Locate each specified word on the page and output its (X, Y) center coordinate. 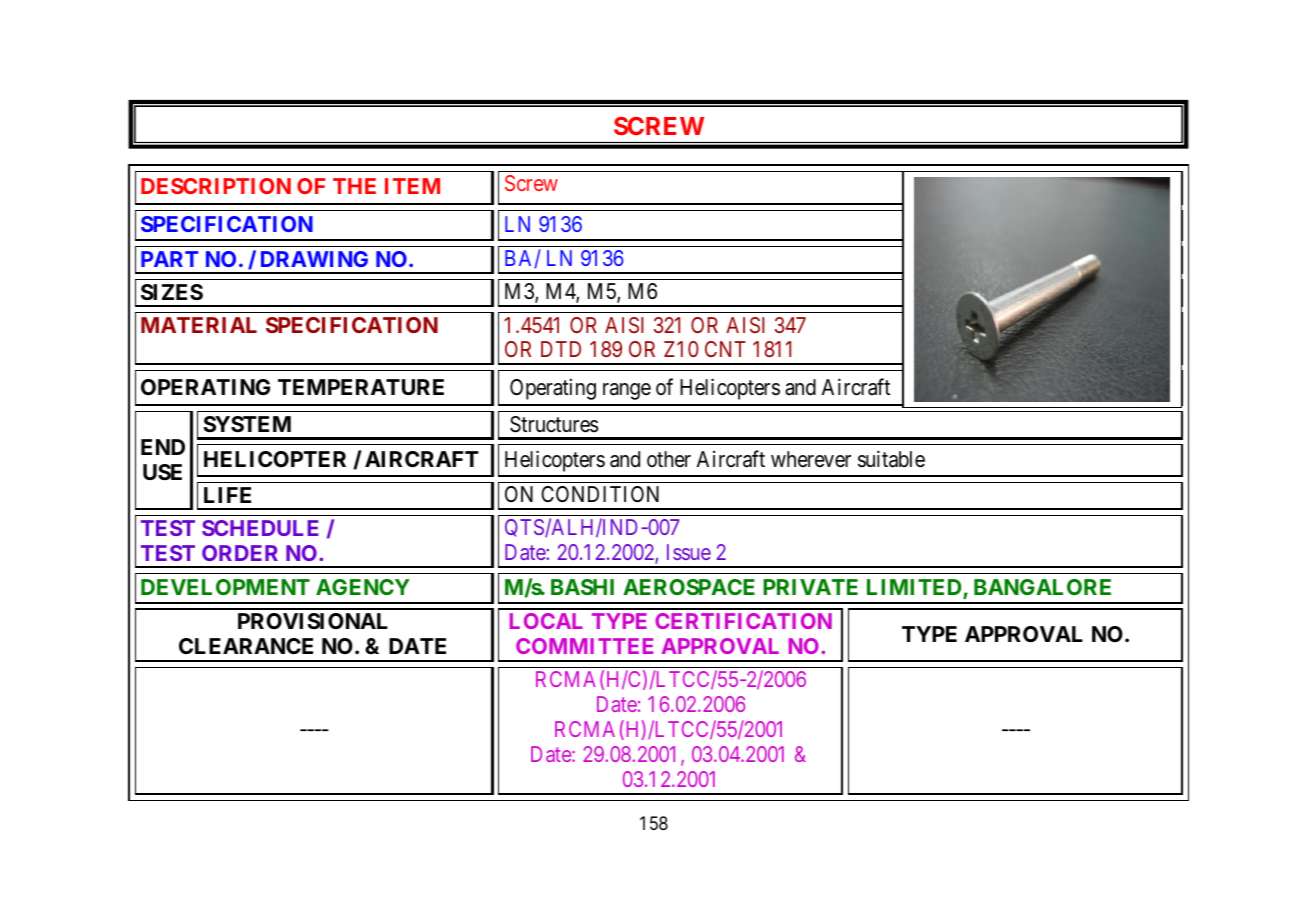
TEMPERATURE (361, 387)
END (163, 447)
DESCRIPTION (216, 186)
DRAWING (314, 259)
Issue (689, 552)
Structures (554, 424)
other (669, 459)
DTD (561, 349)
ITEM (412, 186)
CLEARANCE (246, 646)
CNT (725, 349)
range (627, 391)
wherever (811, 459)
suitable (891, 459)
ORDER (240, 553)
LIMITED (915, 588)
